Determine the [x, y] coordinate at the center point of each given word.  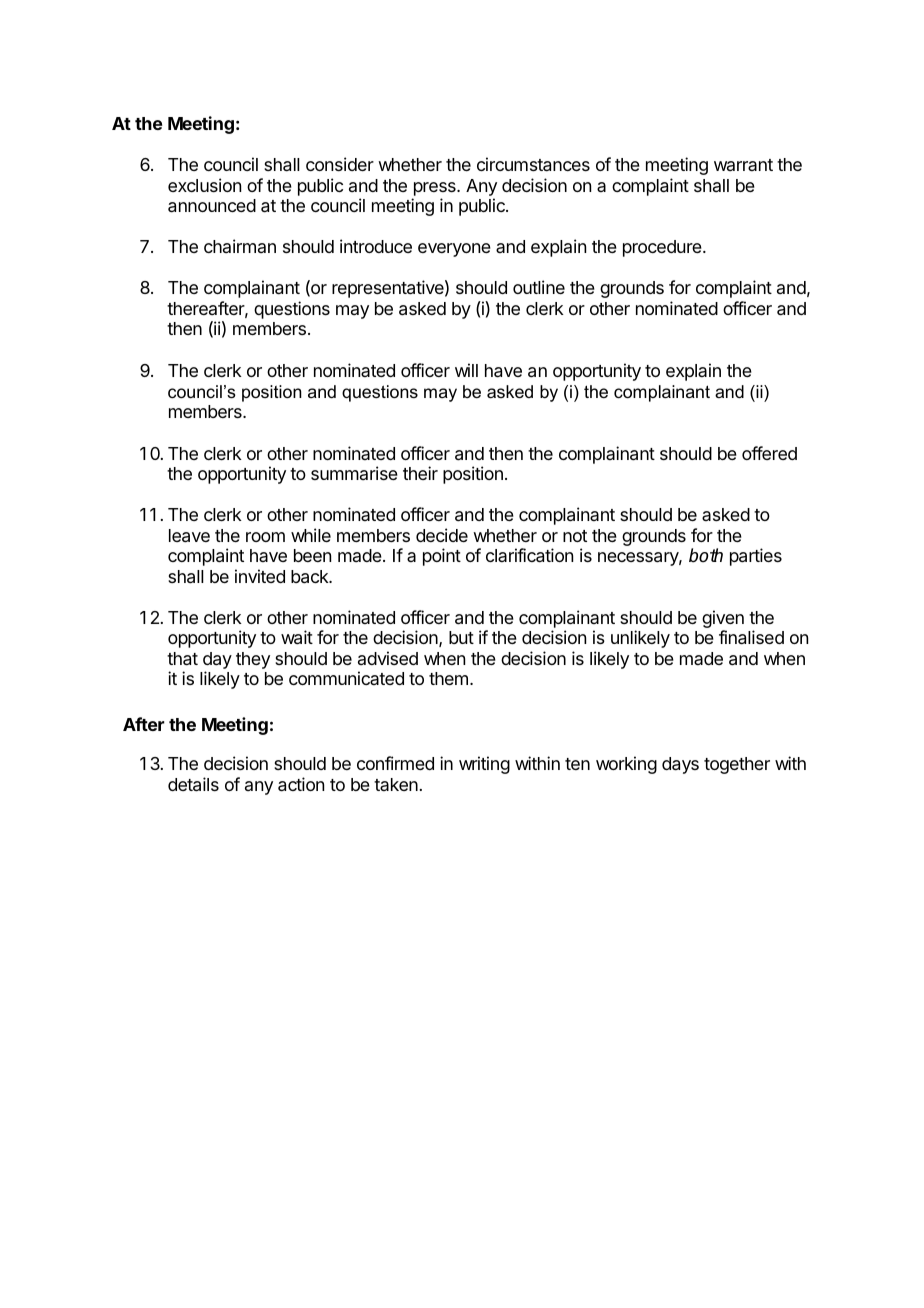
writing [484, 765]
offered [769, 453]
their [420, 473]
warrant [743, 165]
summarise [354, 473]
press [436, 189]
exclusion [204, 185]
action [301, 784]
